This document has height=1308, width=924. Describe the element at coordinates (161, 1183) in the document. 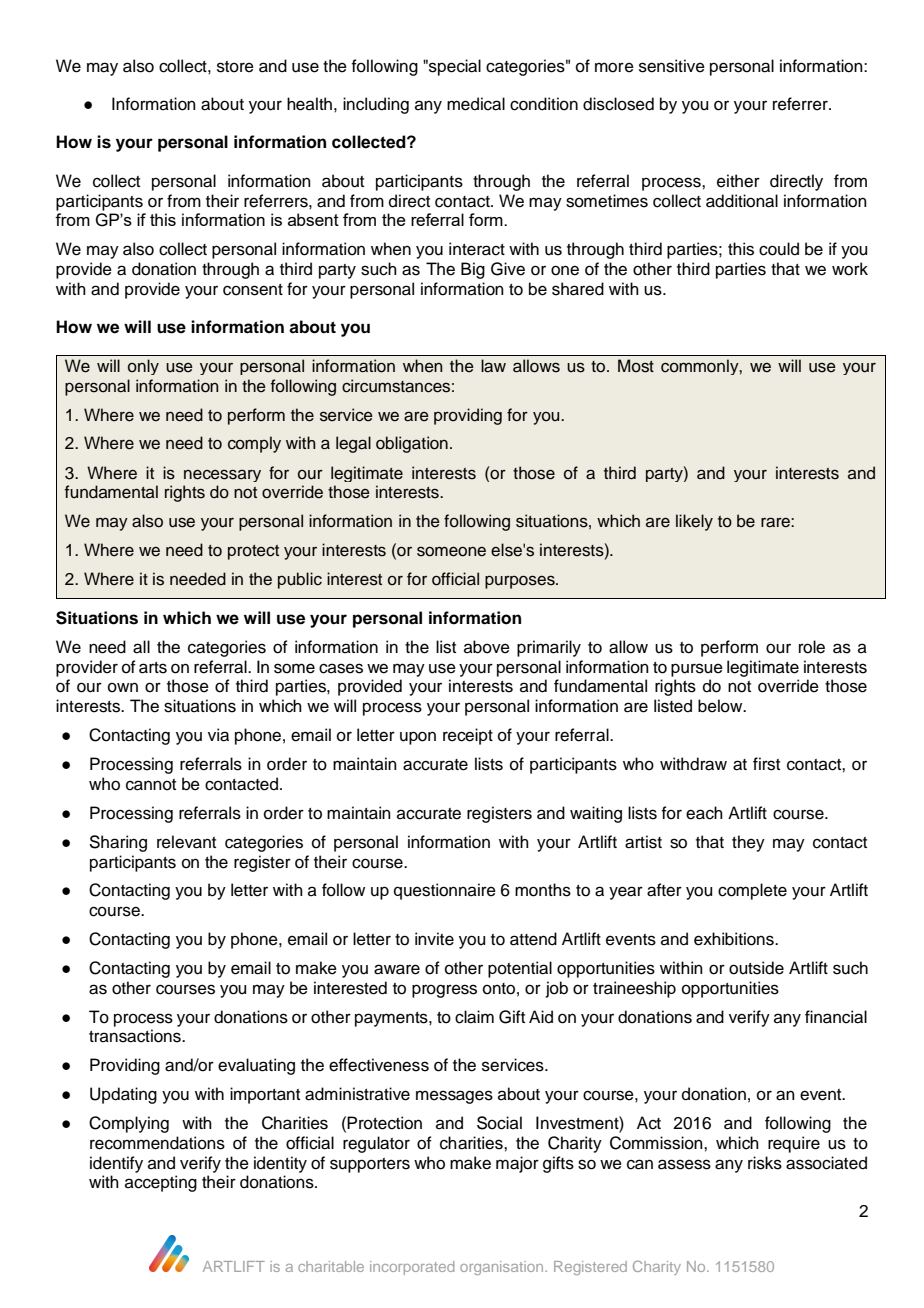

I see `accepting` at that location.
